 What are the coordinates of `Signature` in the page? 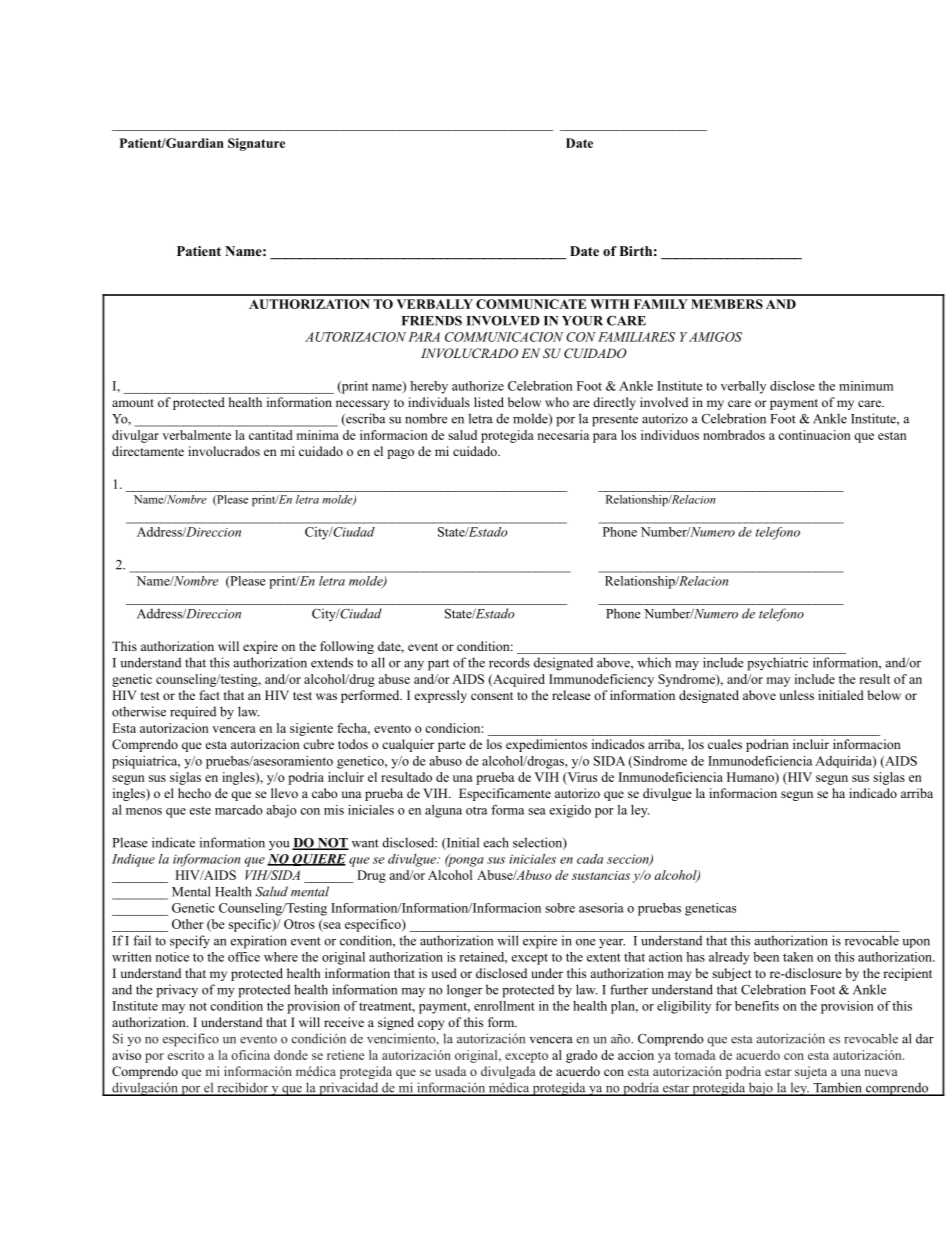 It's located at (256, 144).
